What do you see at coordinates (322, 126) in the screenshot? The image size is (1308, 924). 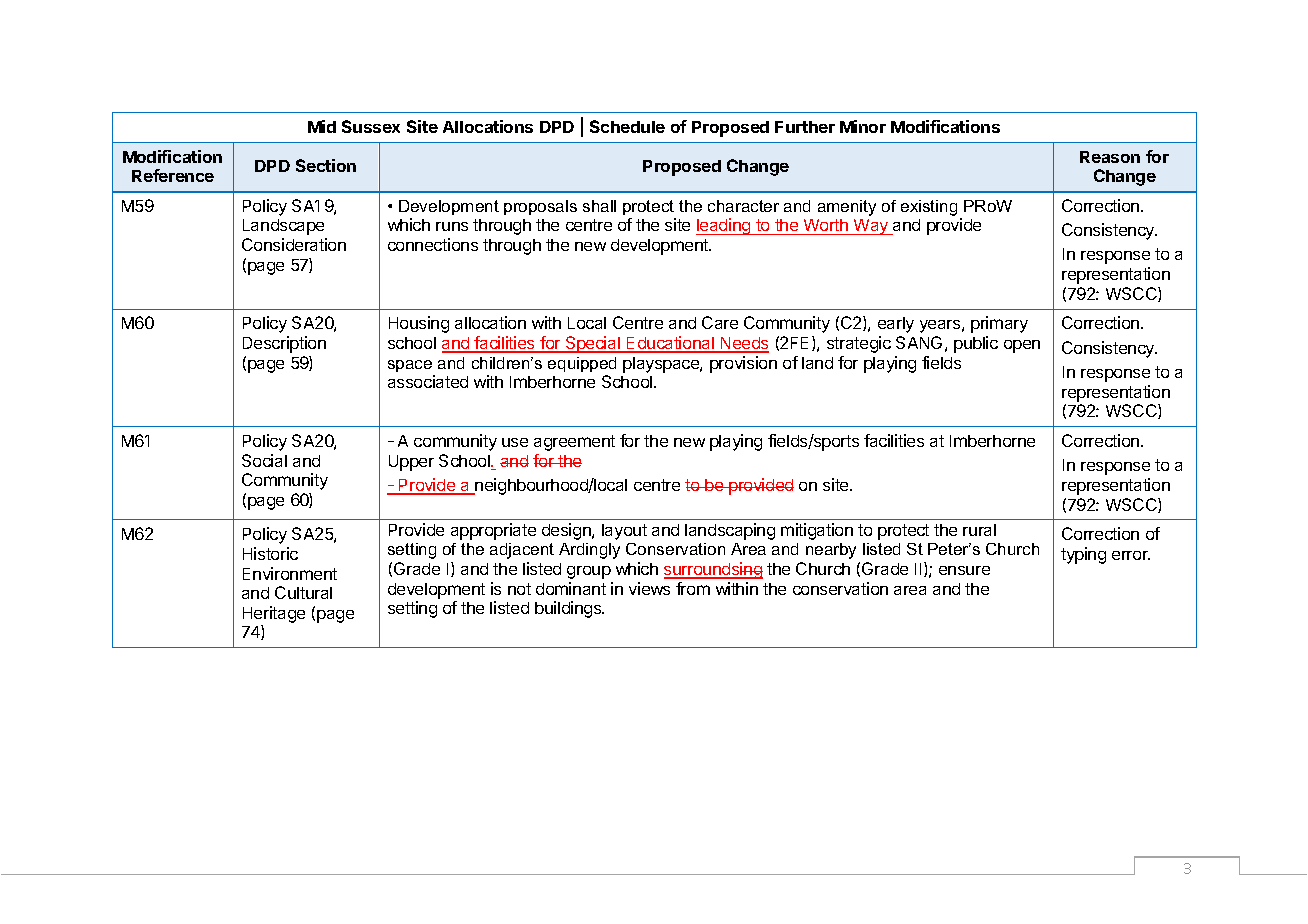 I see `Mid` at bounding box center [322, 126].
